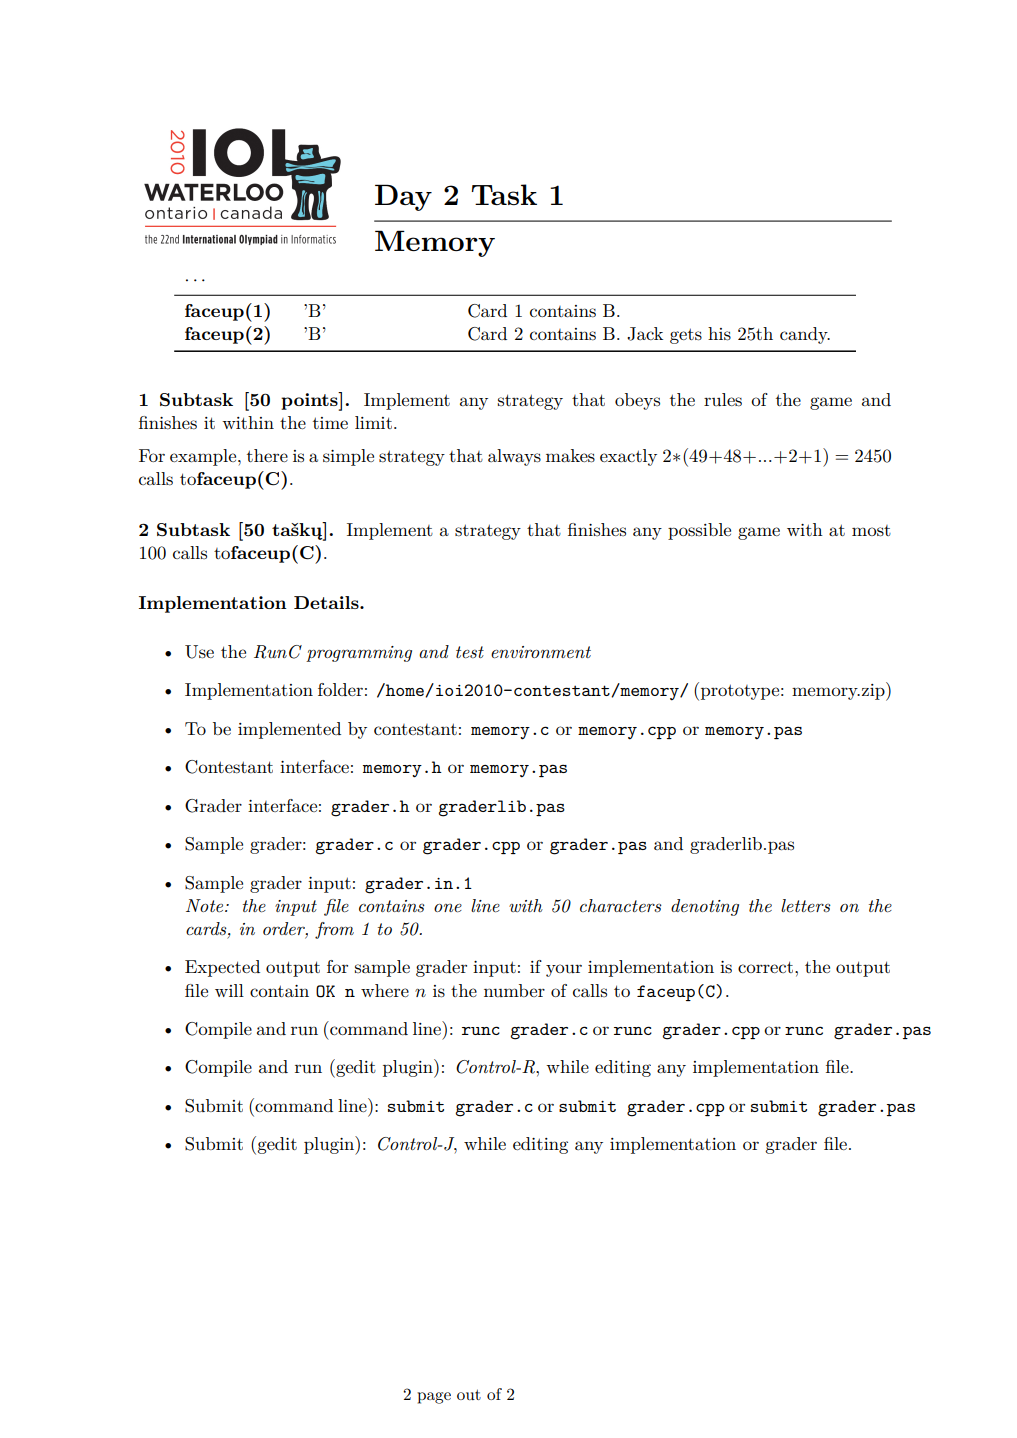  I want to click on letters, so click(806, 906).
